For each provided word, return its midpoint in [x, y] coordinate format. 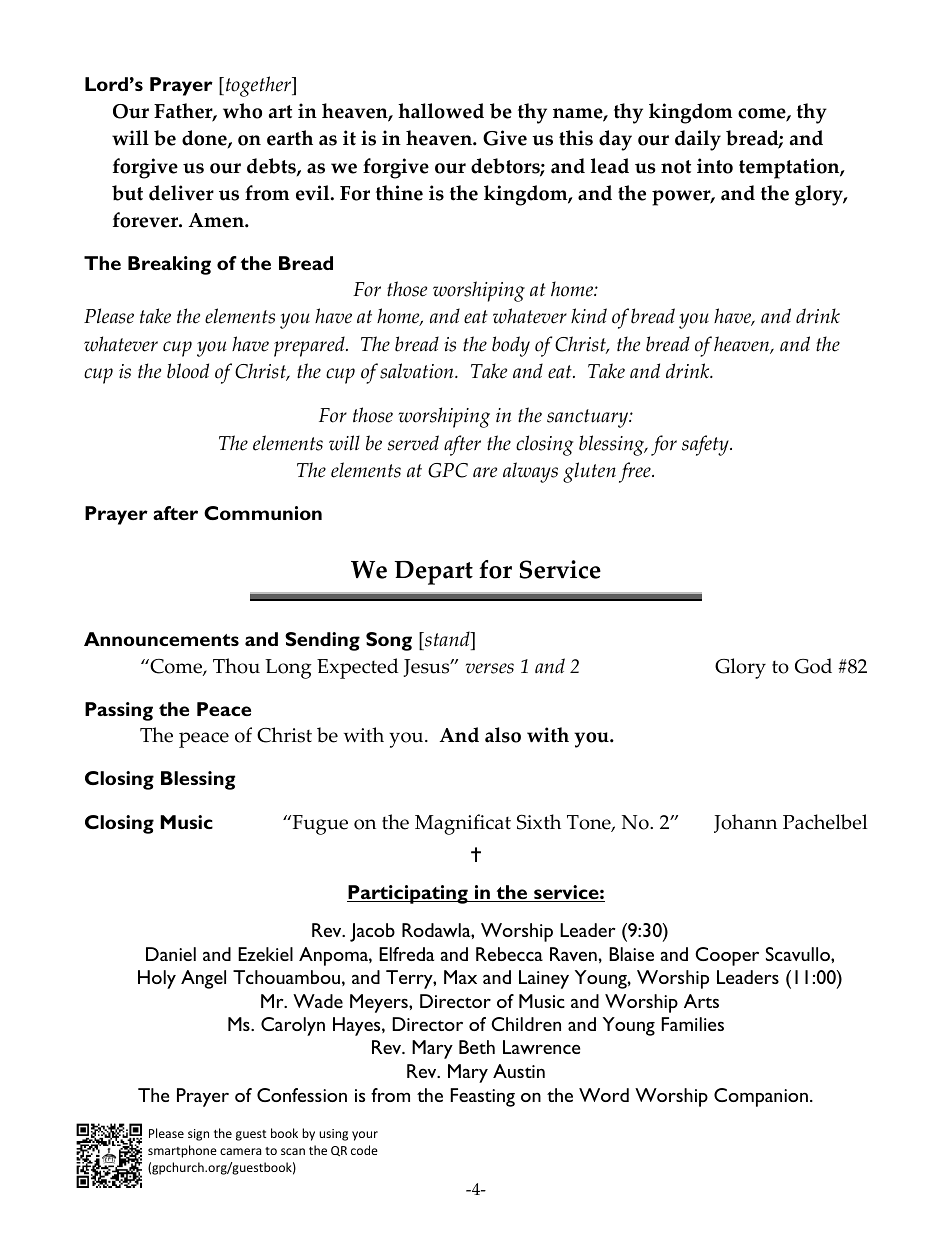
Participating [408, 894]
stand [447, 640]
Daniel [171, 954]
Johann [745, 823]
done [205, 139]
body [511, 346]
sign [198, 1135]
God [813, 666]
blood [188, 371]
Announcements [161, 639]
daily [698, 140]
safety [706, 445]
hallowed [441, 111]
